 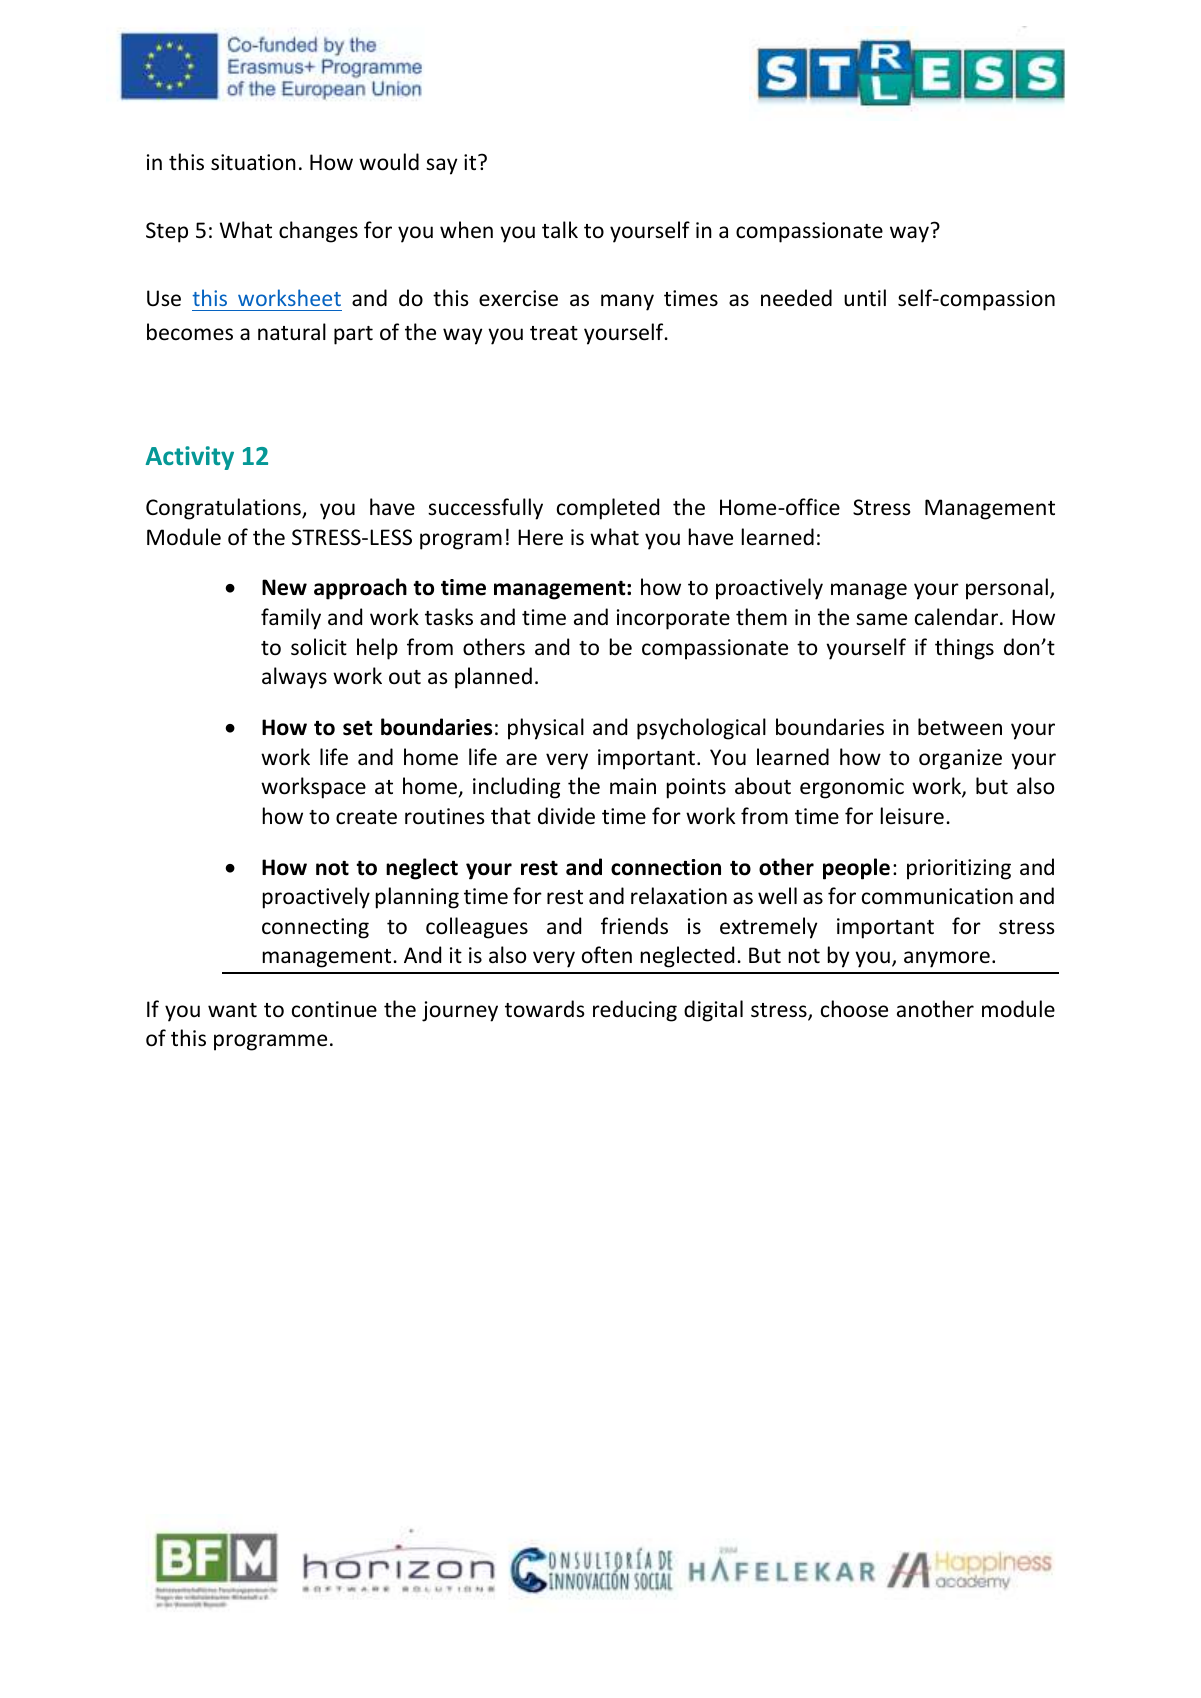 What do you see at coordinates (232, 1010) in the screenshot?
I see `want` at bounding box center [232, 1010].
